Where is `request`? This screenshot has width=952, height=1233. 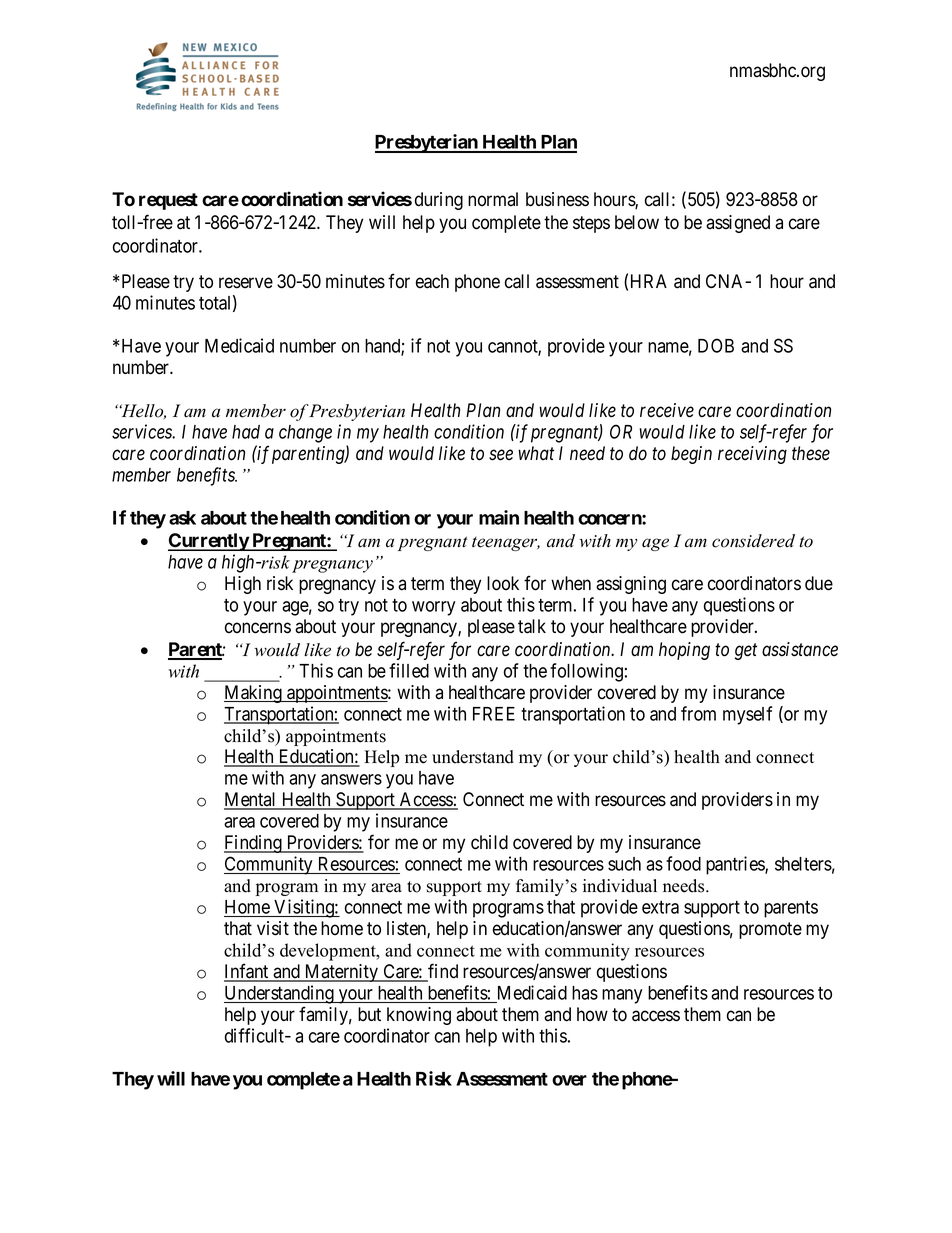 request is located at coordinates (168, 201).
